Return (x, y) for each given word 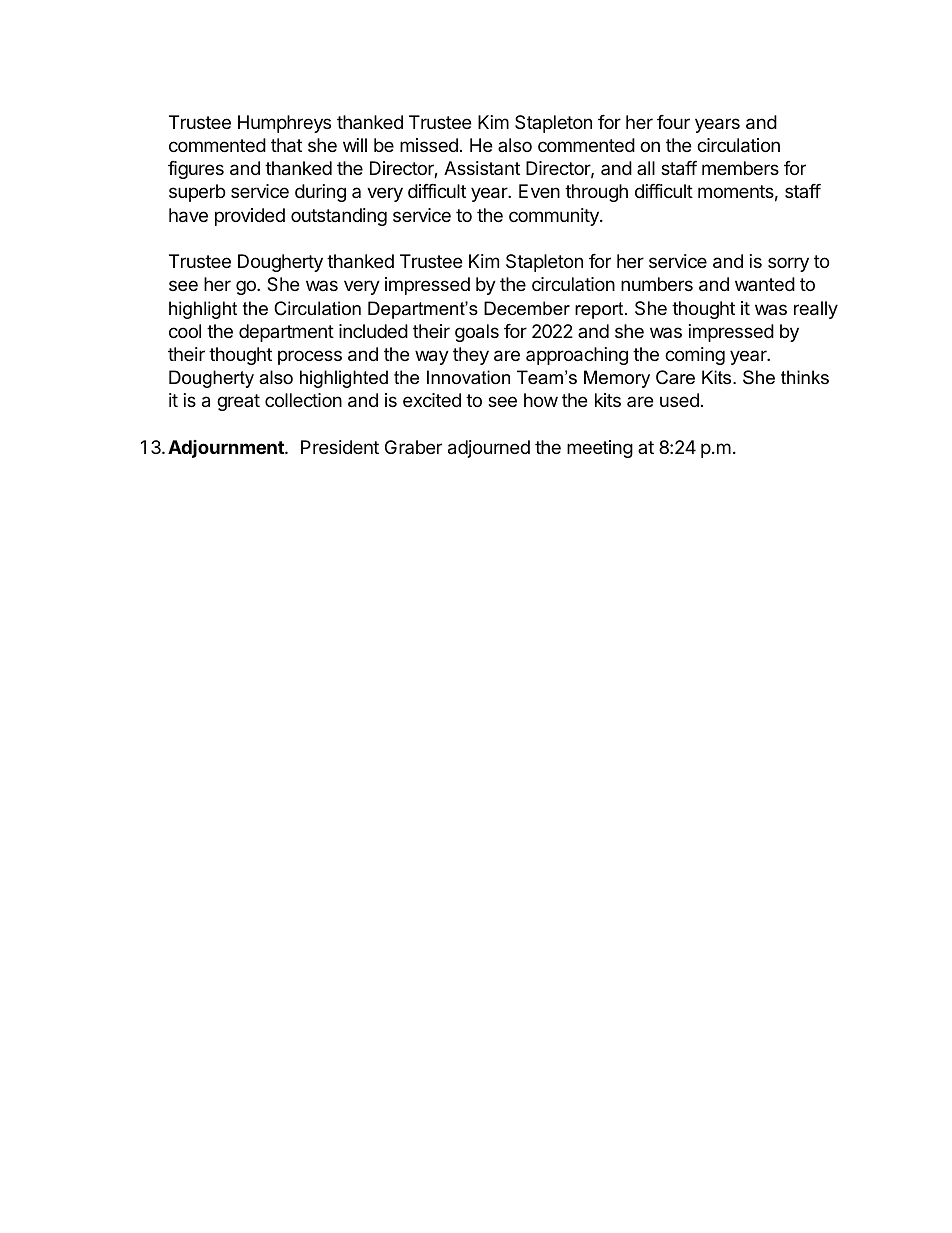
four (673, 122)
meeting (600, 449)
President (340, 447)
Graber (413, 447)
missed (429, 145)
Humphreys (284, 124)
